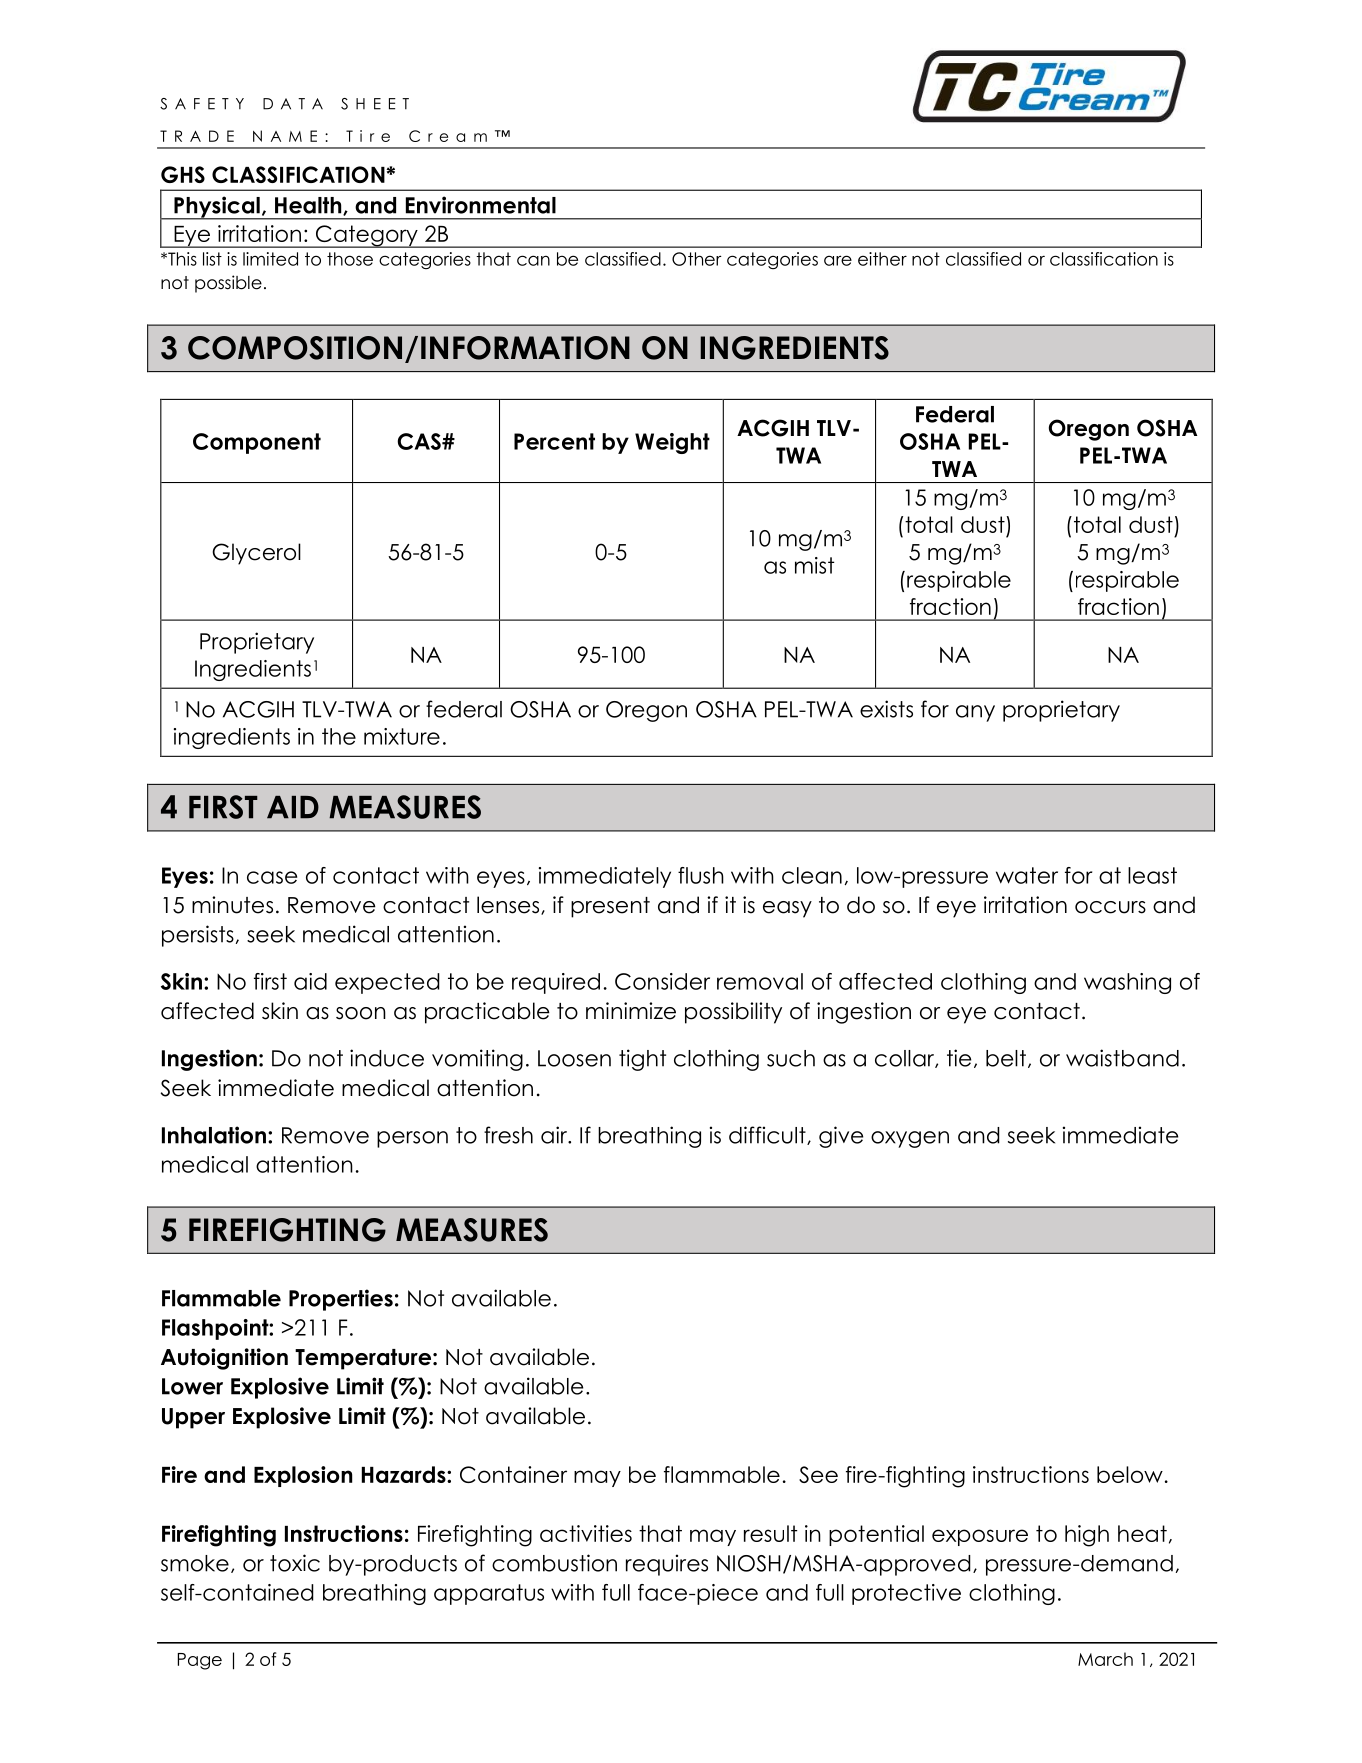  What do you see at coordinates (402, 736) in the screenshot?
I see `mixture` at bounding box center [402, 736].
